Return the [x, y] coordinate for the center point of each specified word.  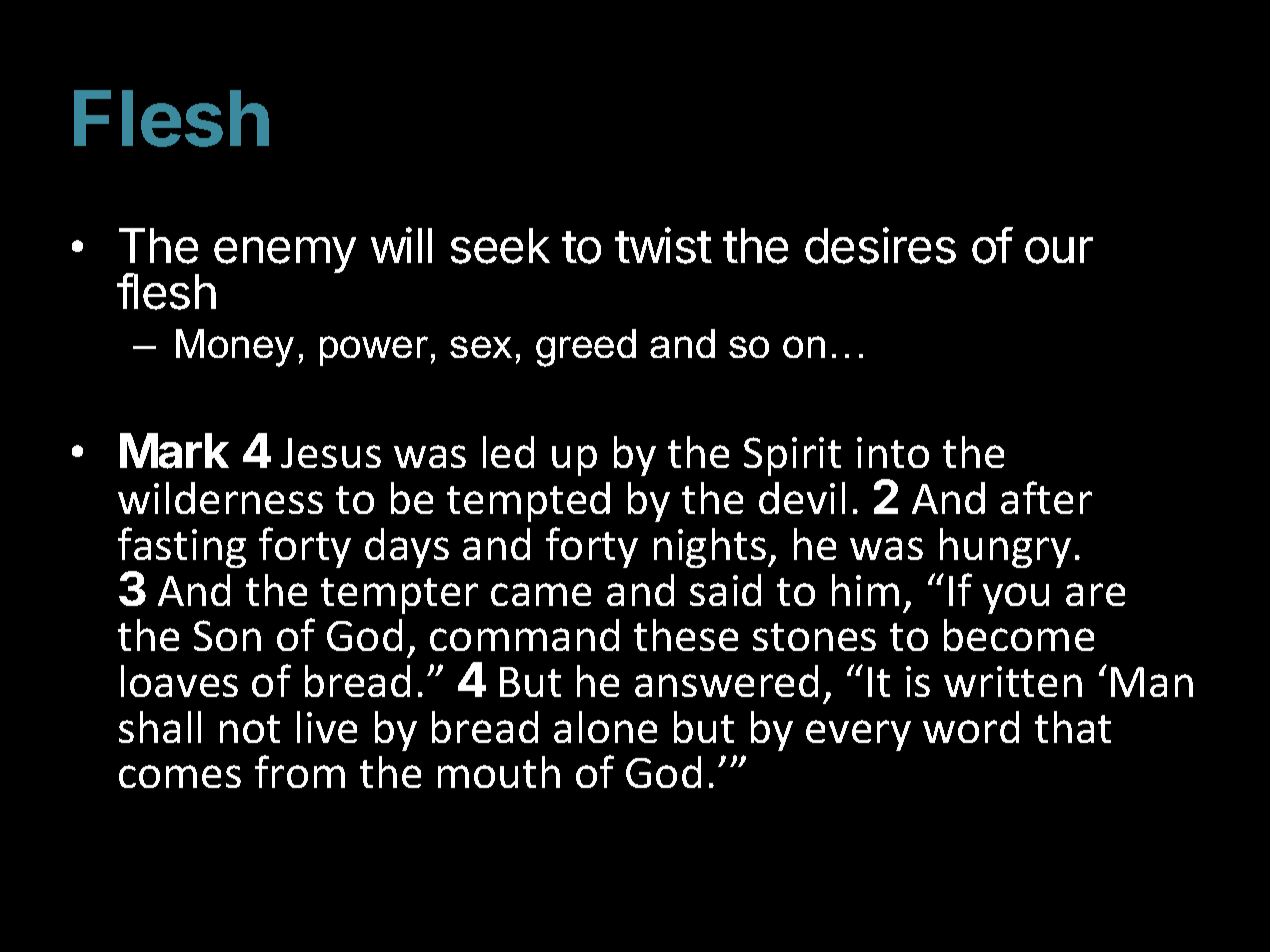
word [971, 727]
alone [605, 727]
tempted [528, 502]
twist [663, 245]
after [1046, 497]
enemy [285, 255]
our [1059, 250]
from [300, 771]
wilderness [220, 498]
